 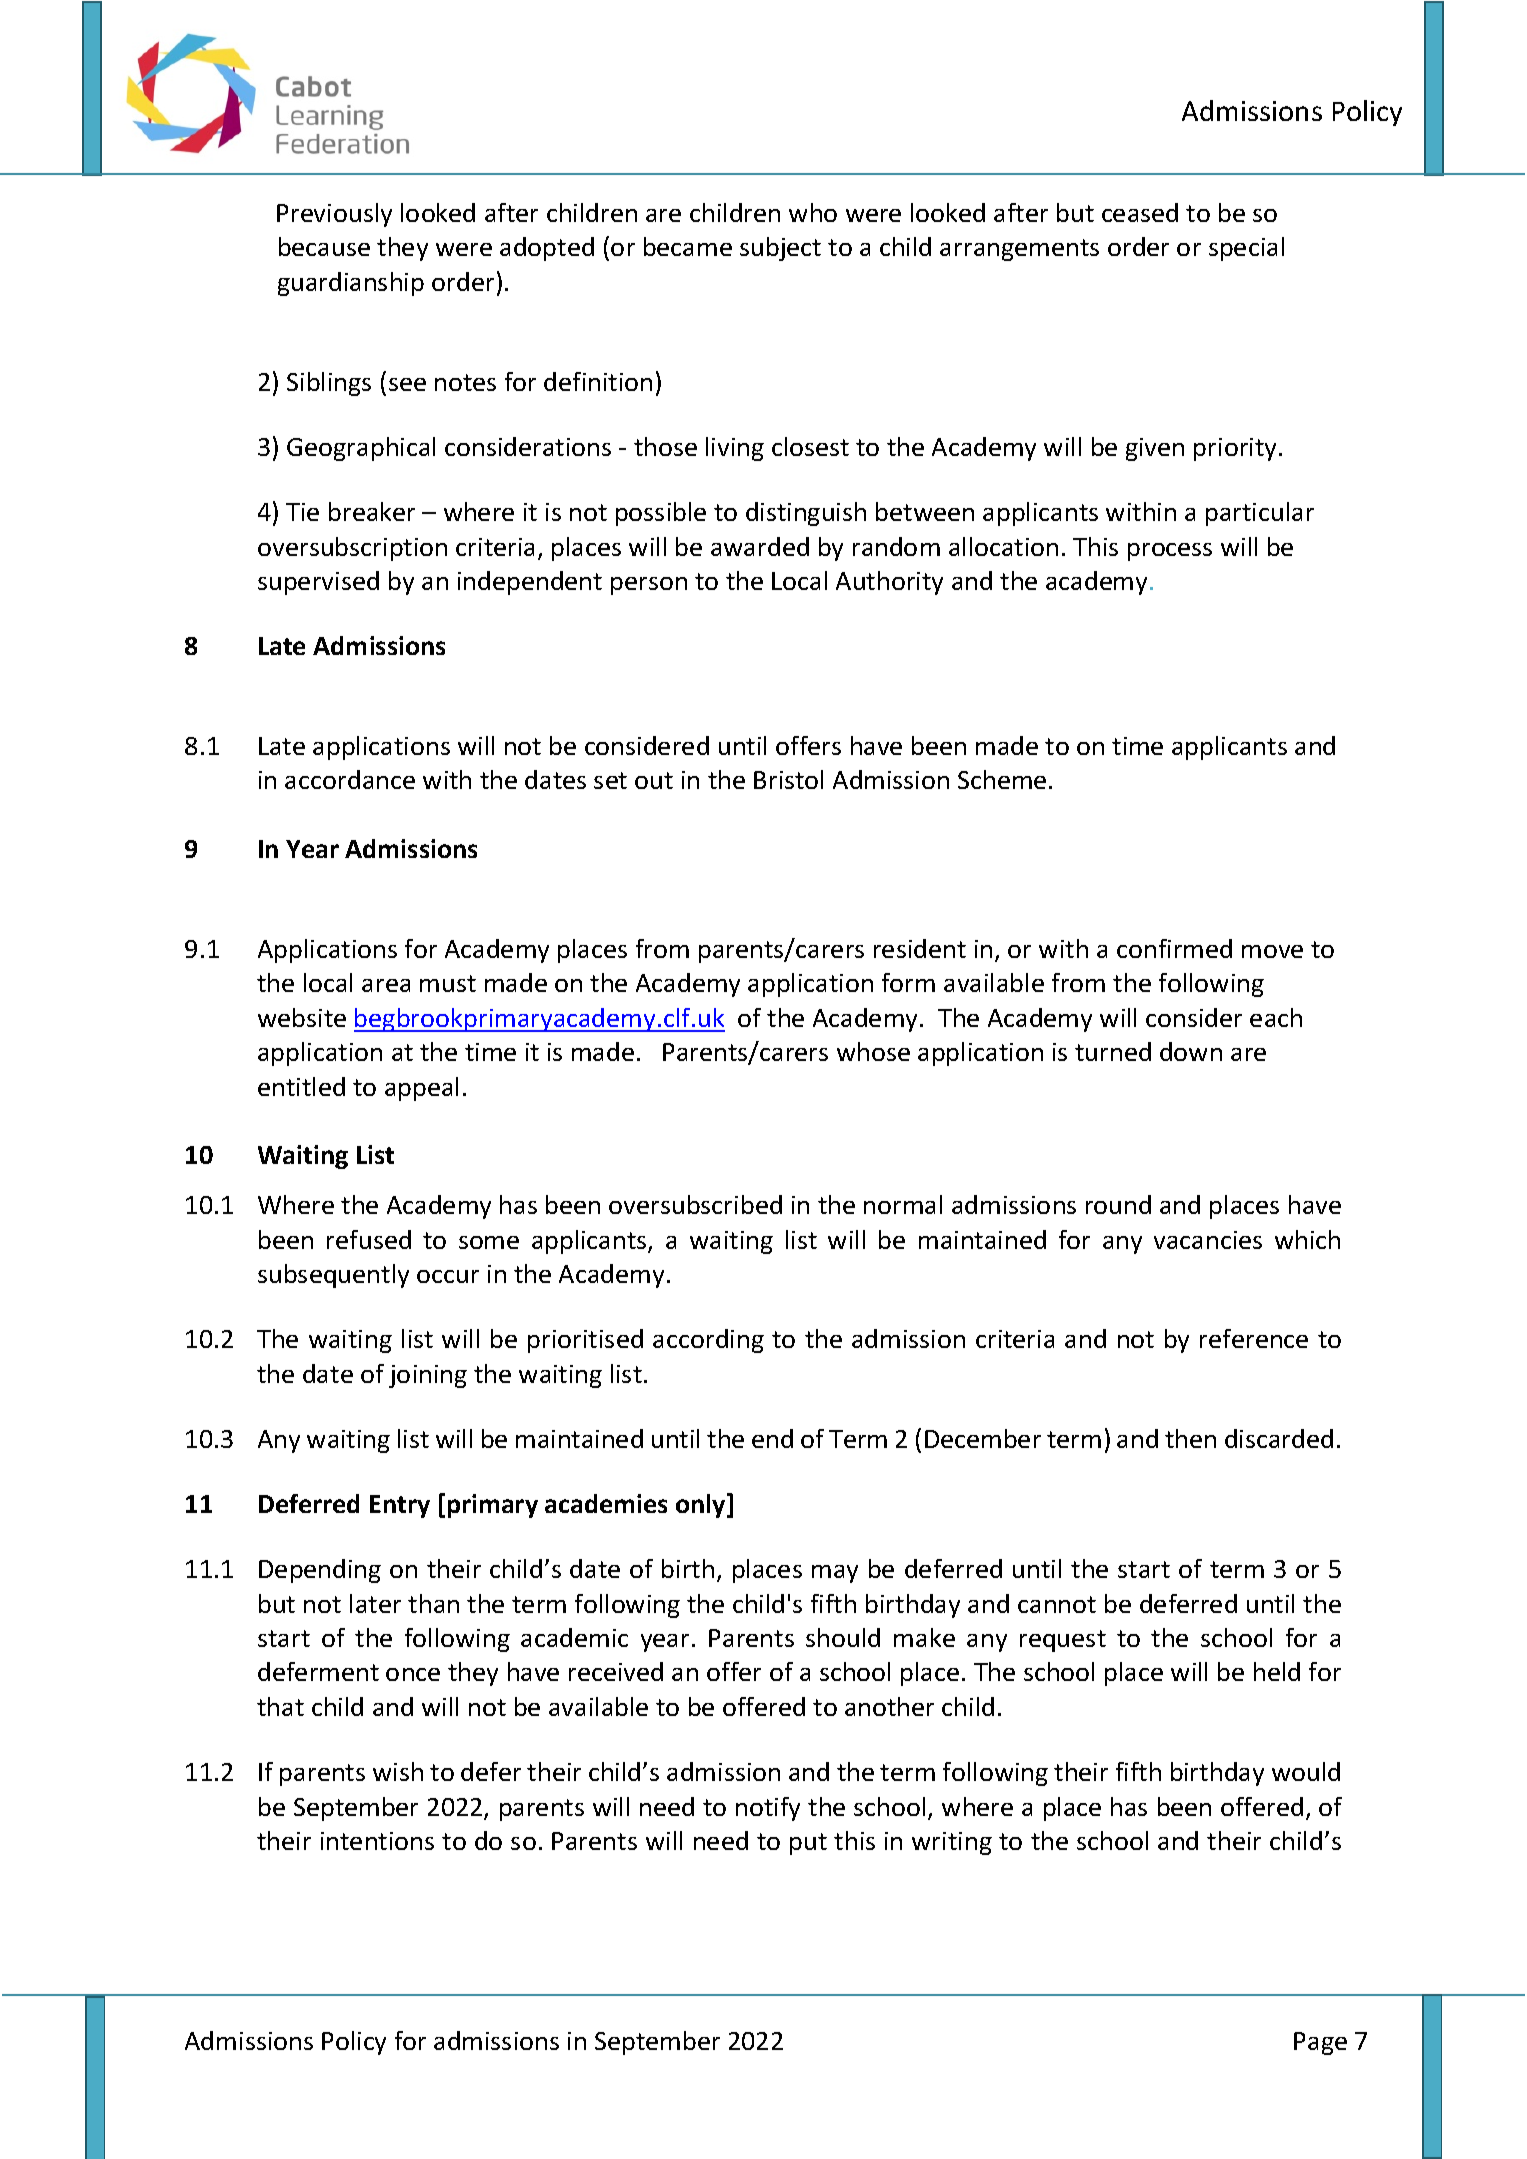 What do you see at coordinates (421, 1089) in the screenshot?
I see `appeal` at bounding box center [421, 1089].
